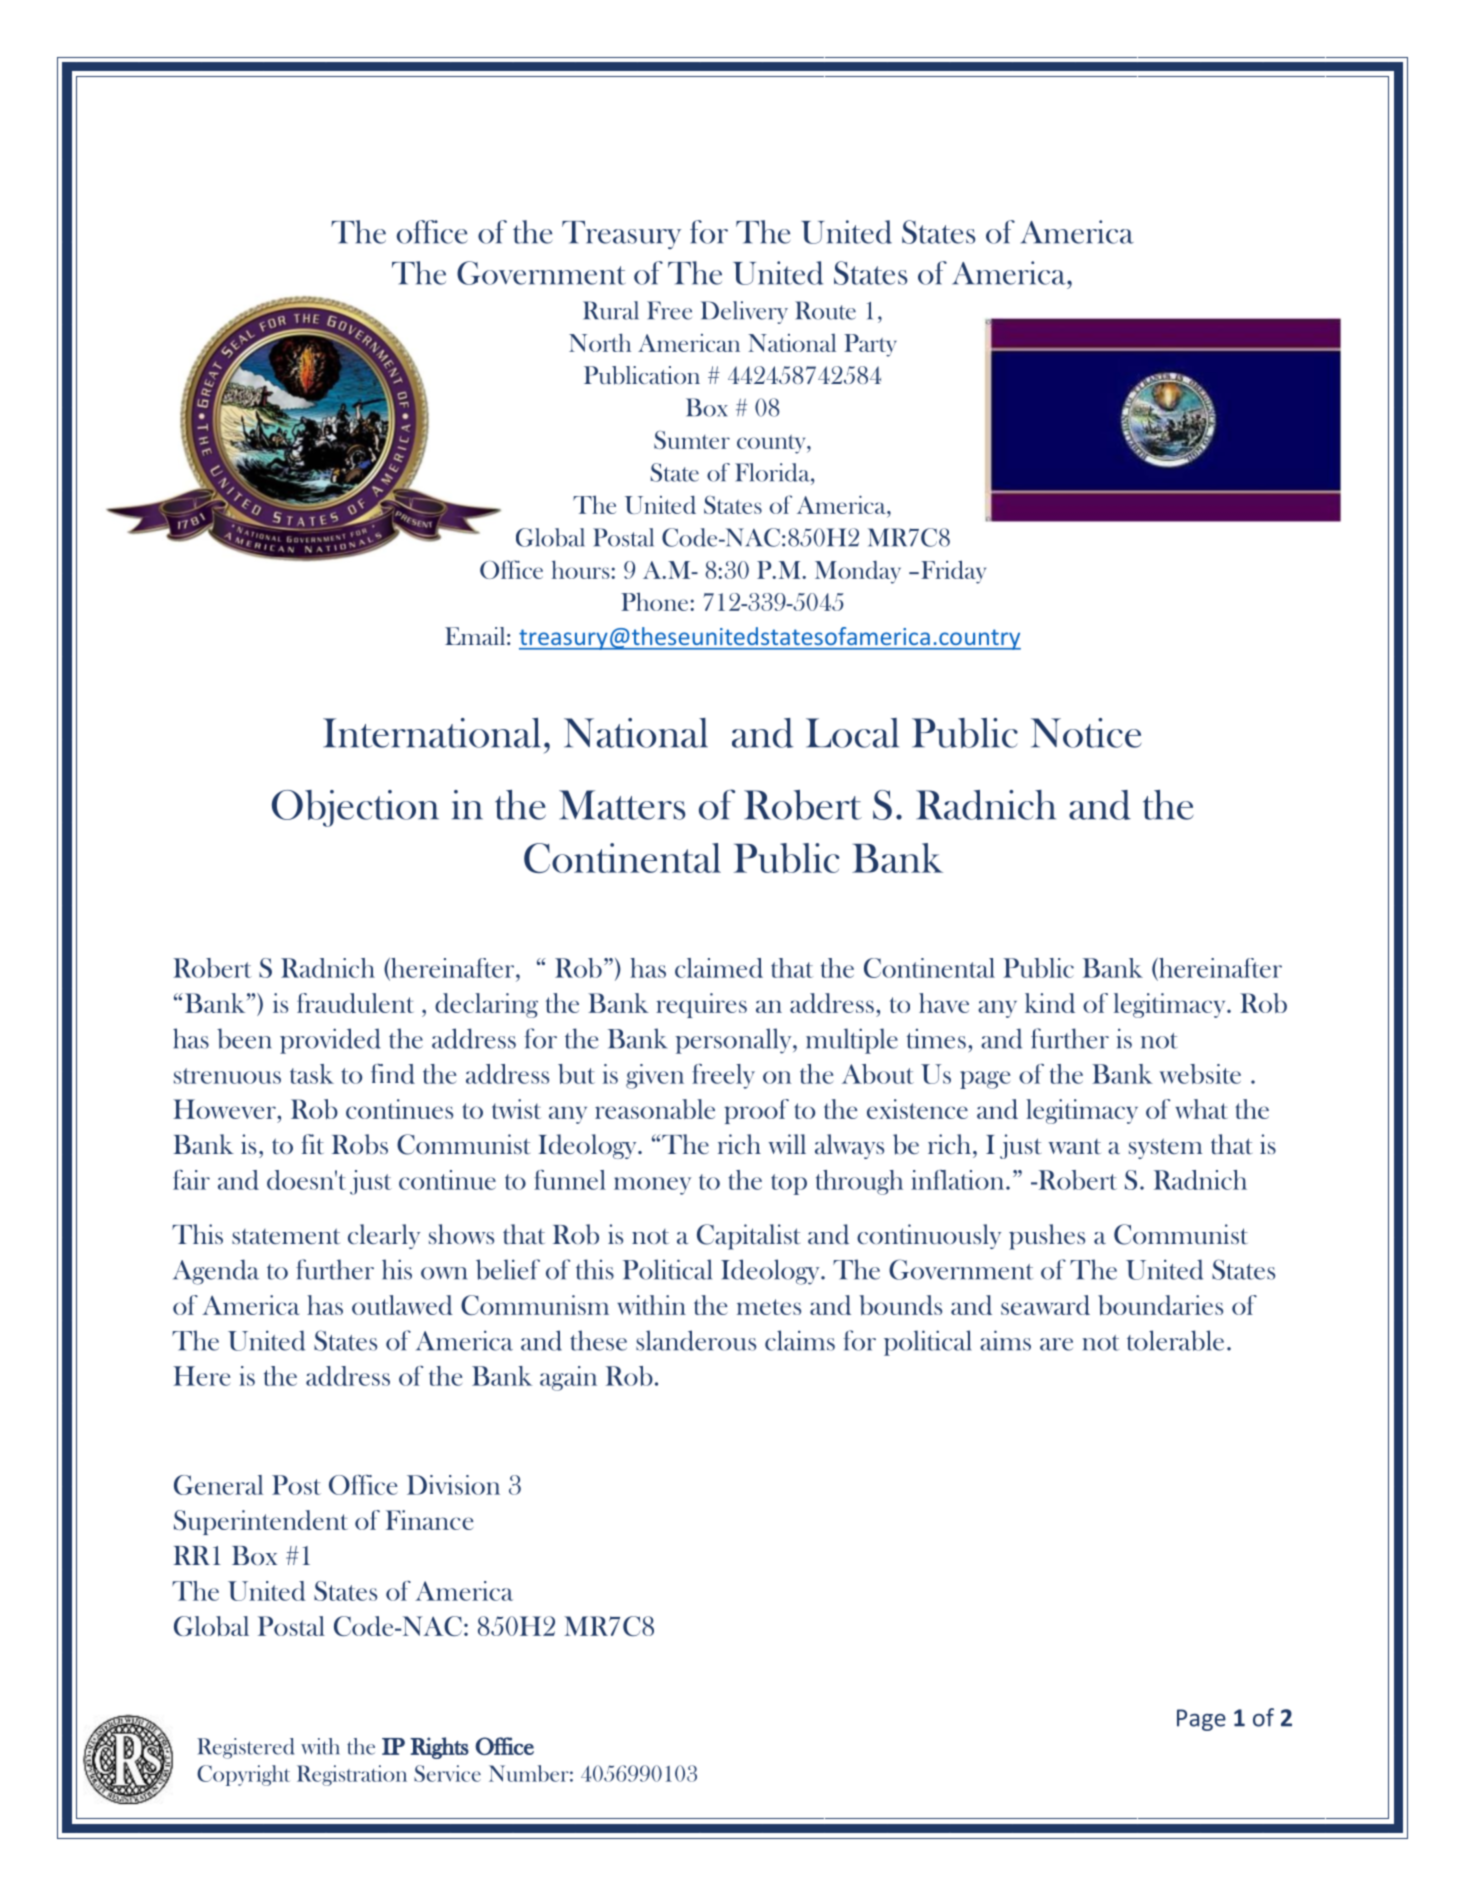  I want to click on are, so click(1056, 1344).
